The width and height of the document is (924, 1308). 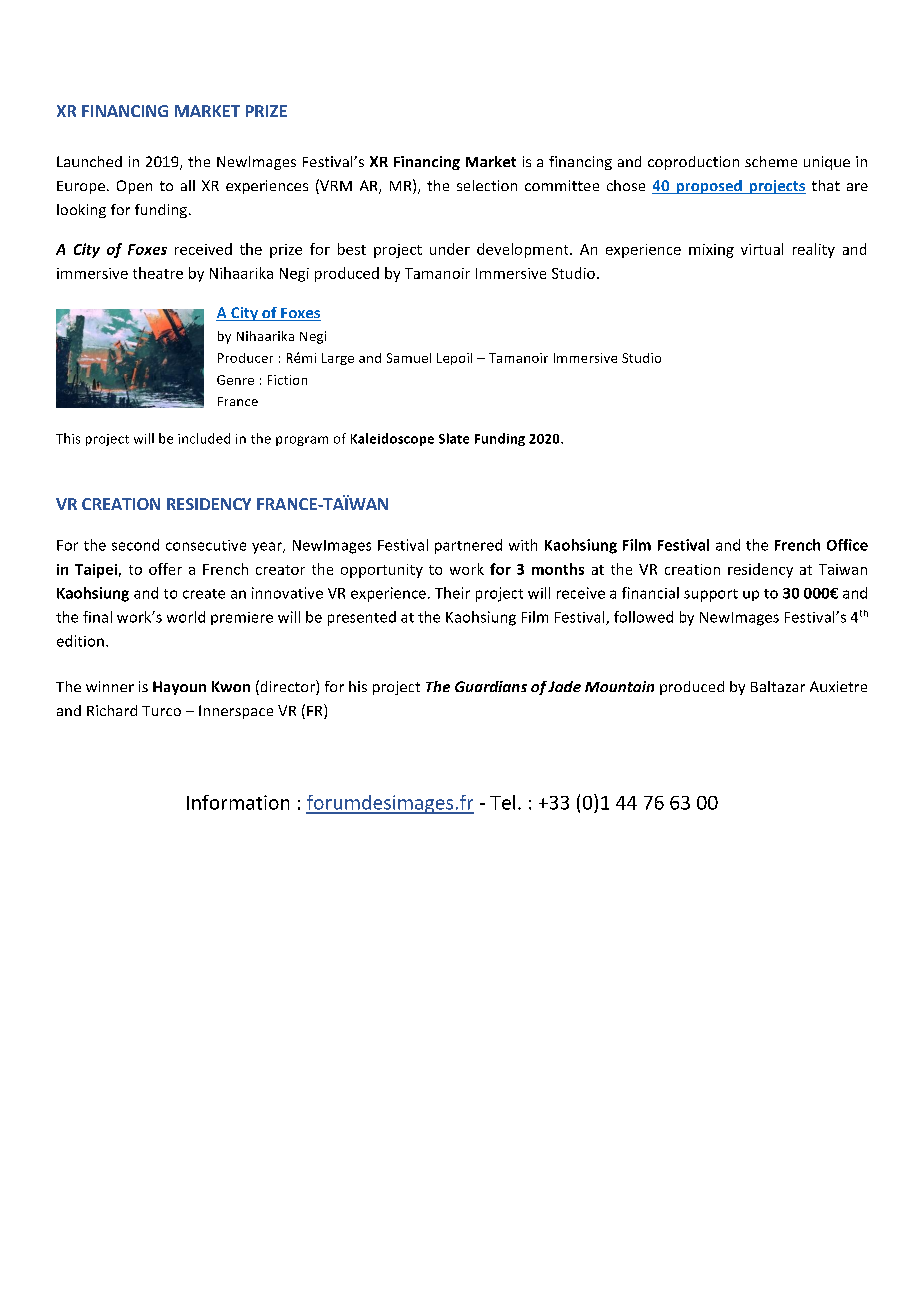 What do you see at coordinates (847, 545) in the document?
I see `Office` at bounding box center [847, 545].
